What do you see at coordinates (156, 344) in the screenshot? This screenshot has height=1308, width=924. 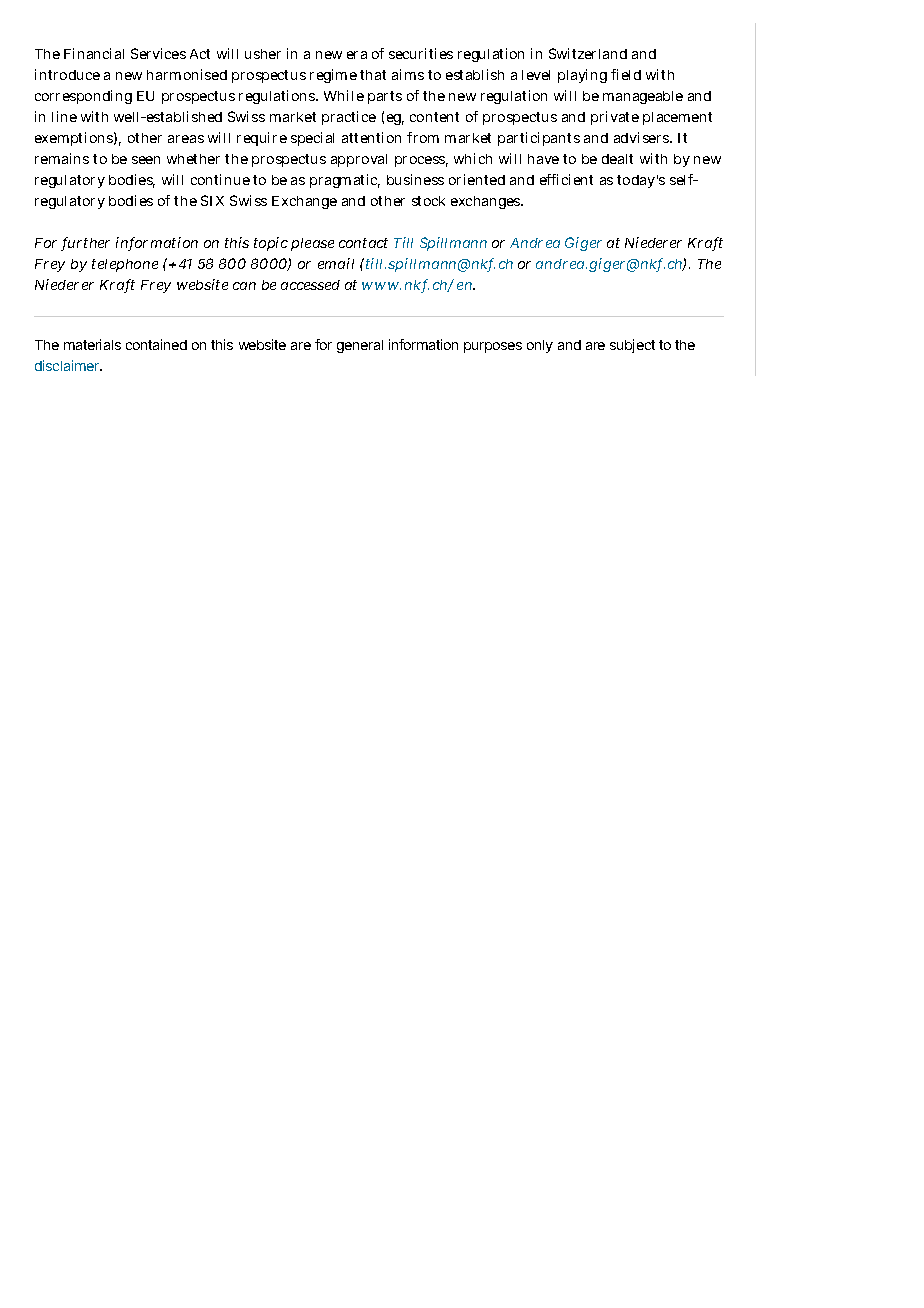 I see `contained` at bounding box center [156, 344].
